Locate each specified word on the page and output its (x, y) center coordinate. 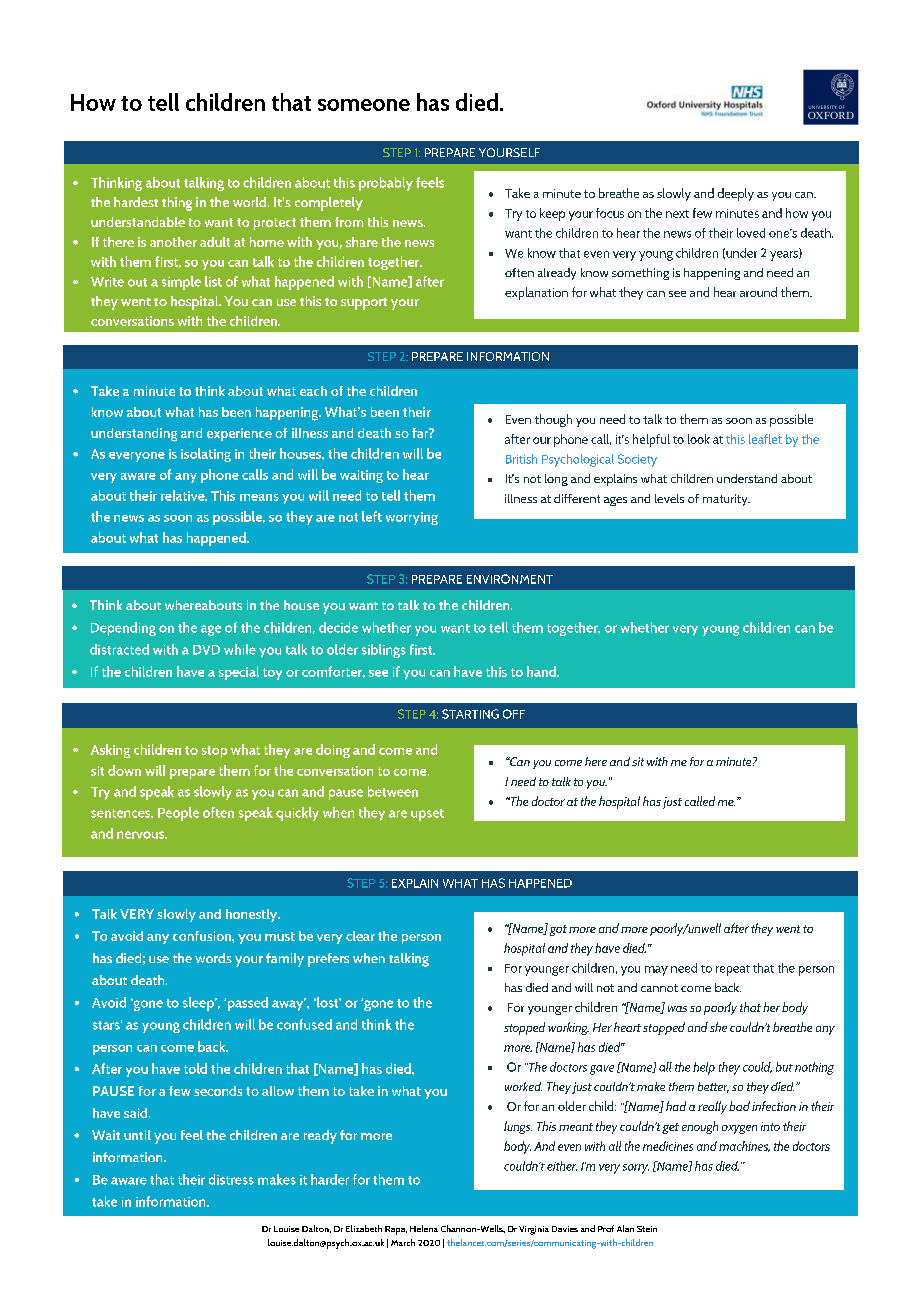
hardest (136, 202)
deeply (736, 194)
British (521, 459)
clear (360, 936)
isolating (206, 455)
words (213, 958)
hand (542, 671)
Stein (647, 1229)
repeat (733, 970)
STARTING (470, 714)
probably (386, 184)
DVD (206, 650)
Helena (424, 1228)
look (699, 439)
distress (231, 1179)
